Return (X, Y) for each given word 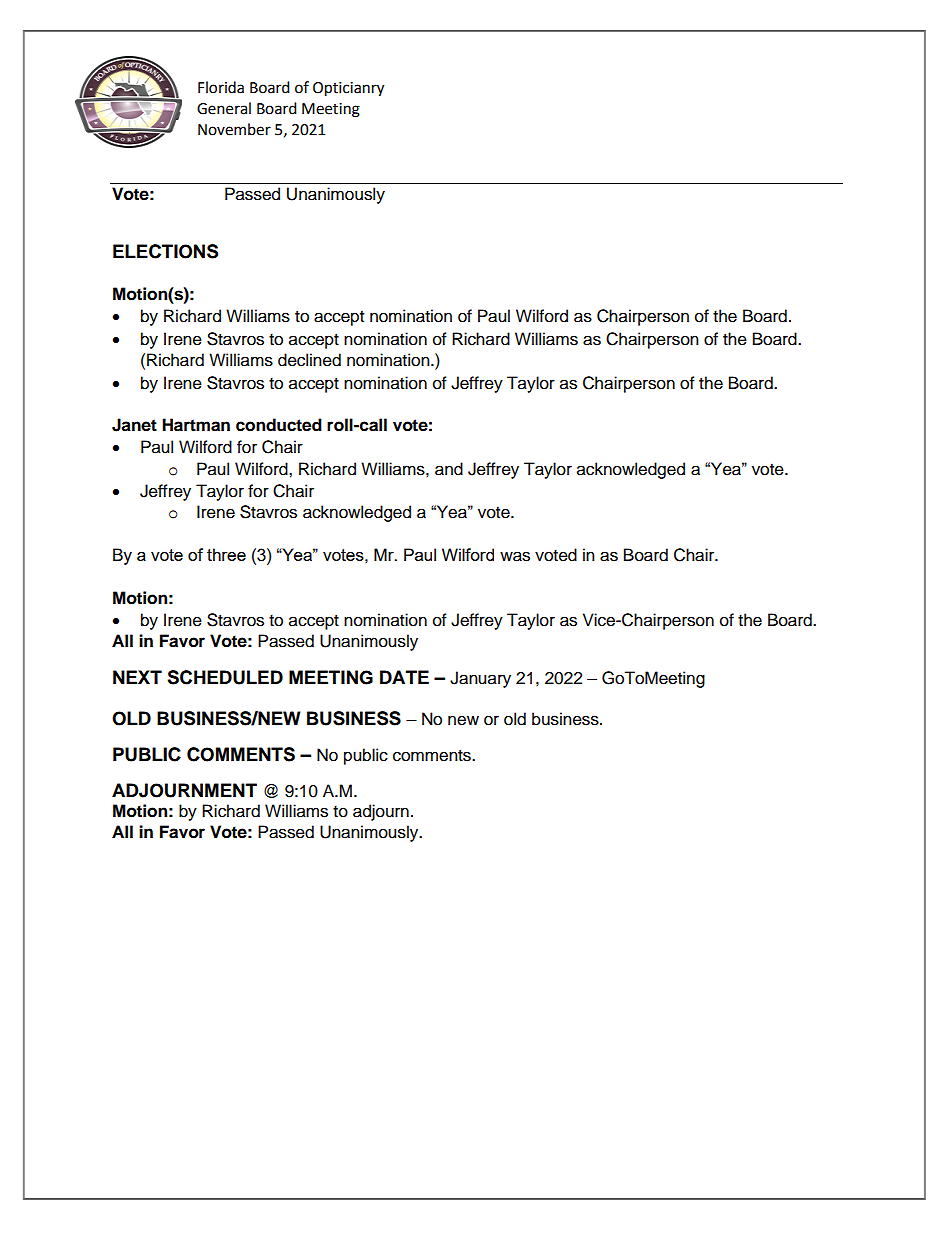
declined (309, 360)
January (480, 679)
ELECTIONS (165, 251)
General (224, 108)
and (449, 469)
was (515, 556)
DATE (404, 677)
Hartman (196, 425)
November (234, 129)
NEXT (137, 677)
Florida (221, 87)
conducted (279, 425)
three (226, 554)
